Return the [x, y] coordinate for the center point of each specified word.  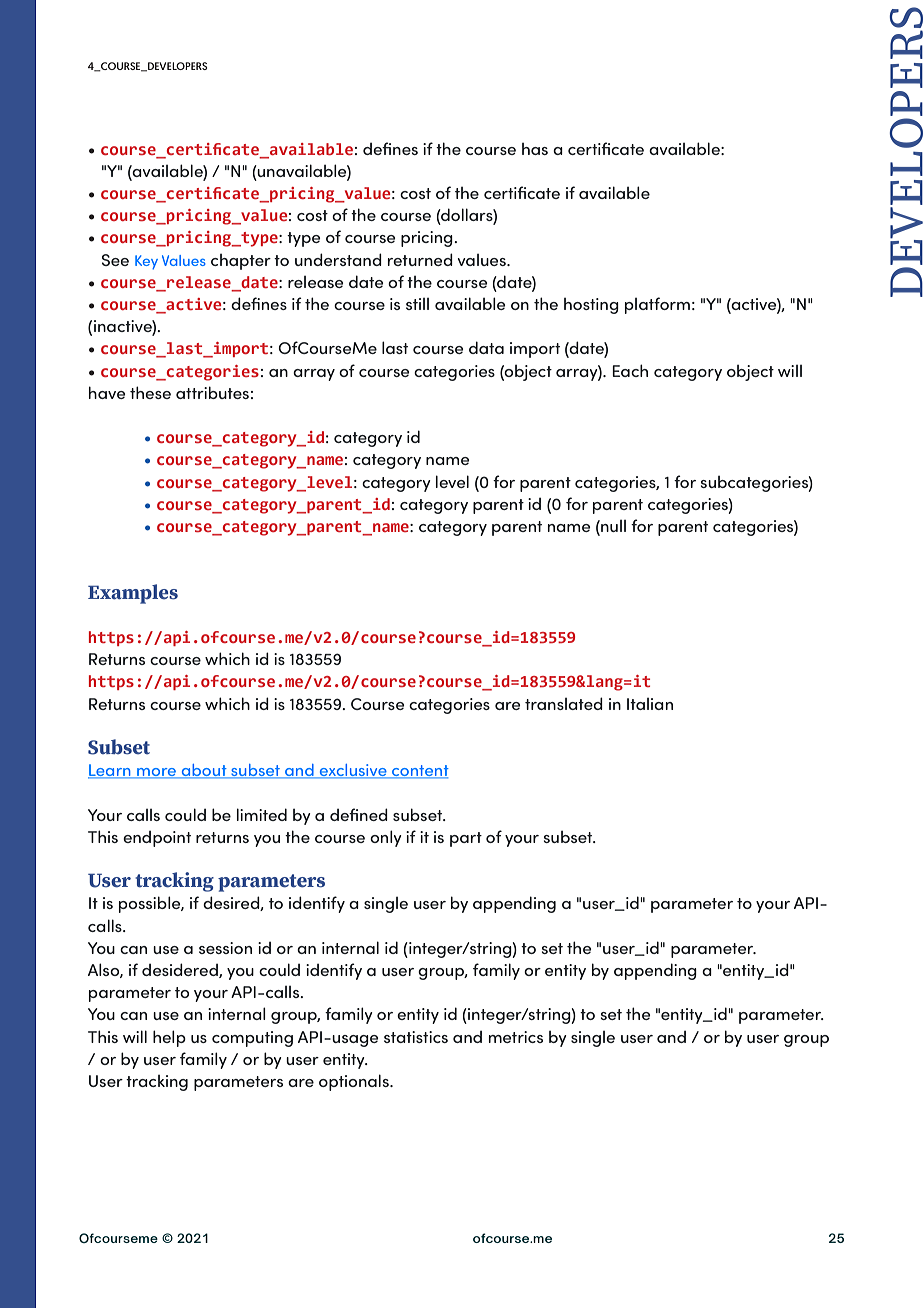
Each [630, 370]
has [535, 149]
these [150, 392]
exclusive [353, 771]
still [417, 304]
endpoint [157, 839]
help [169, 1038]
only [386, 838]
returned [420, 259]
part [466, 839]
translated [564, 703]
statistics [416, 1037]
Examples [133, 594]
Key [146, 262]
